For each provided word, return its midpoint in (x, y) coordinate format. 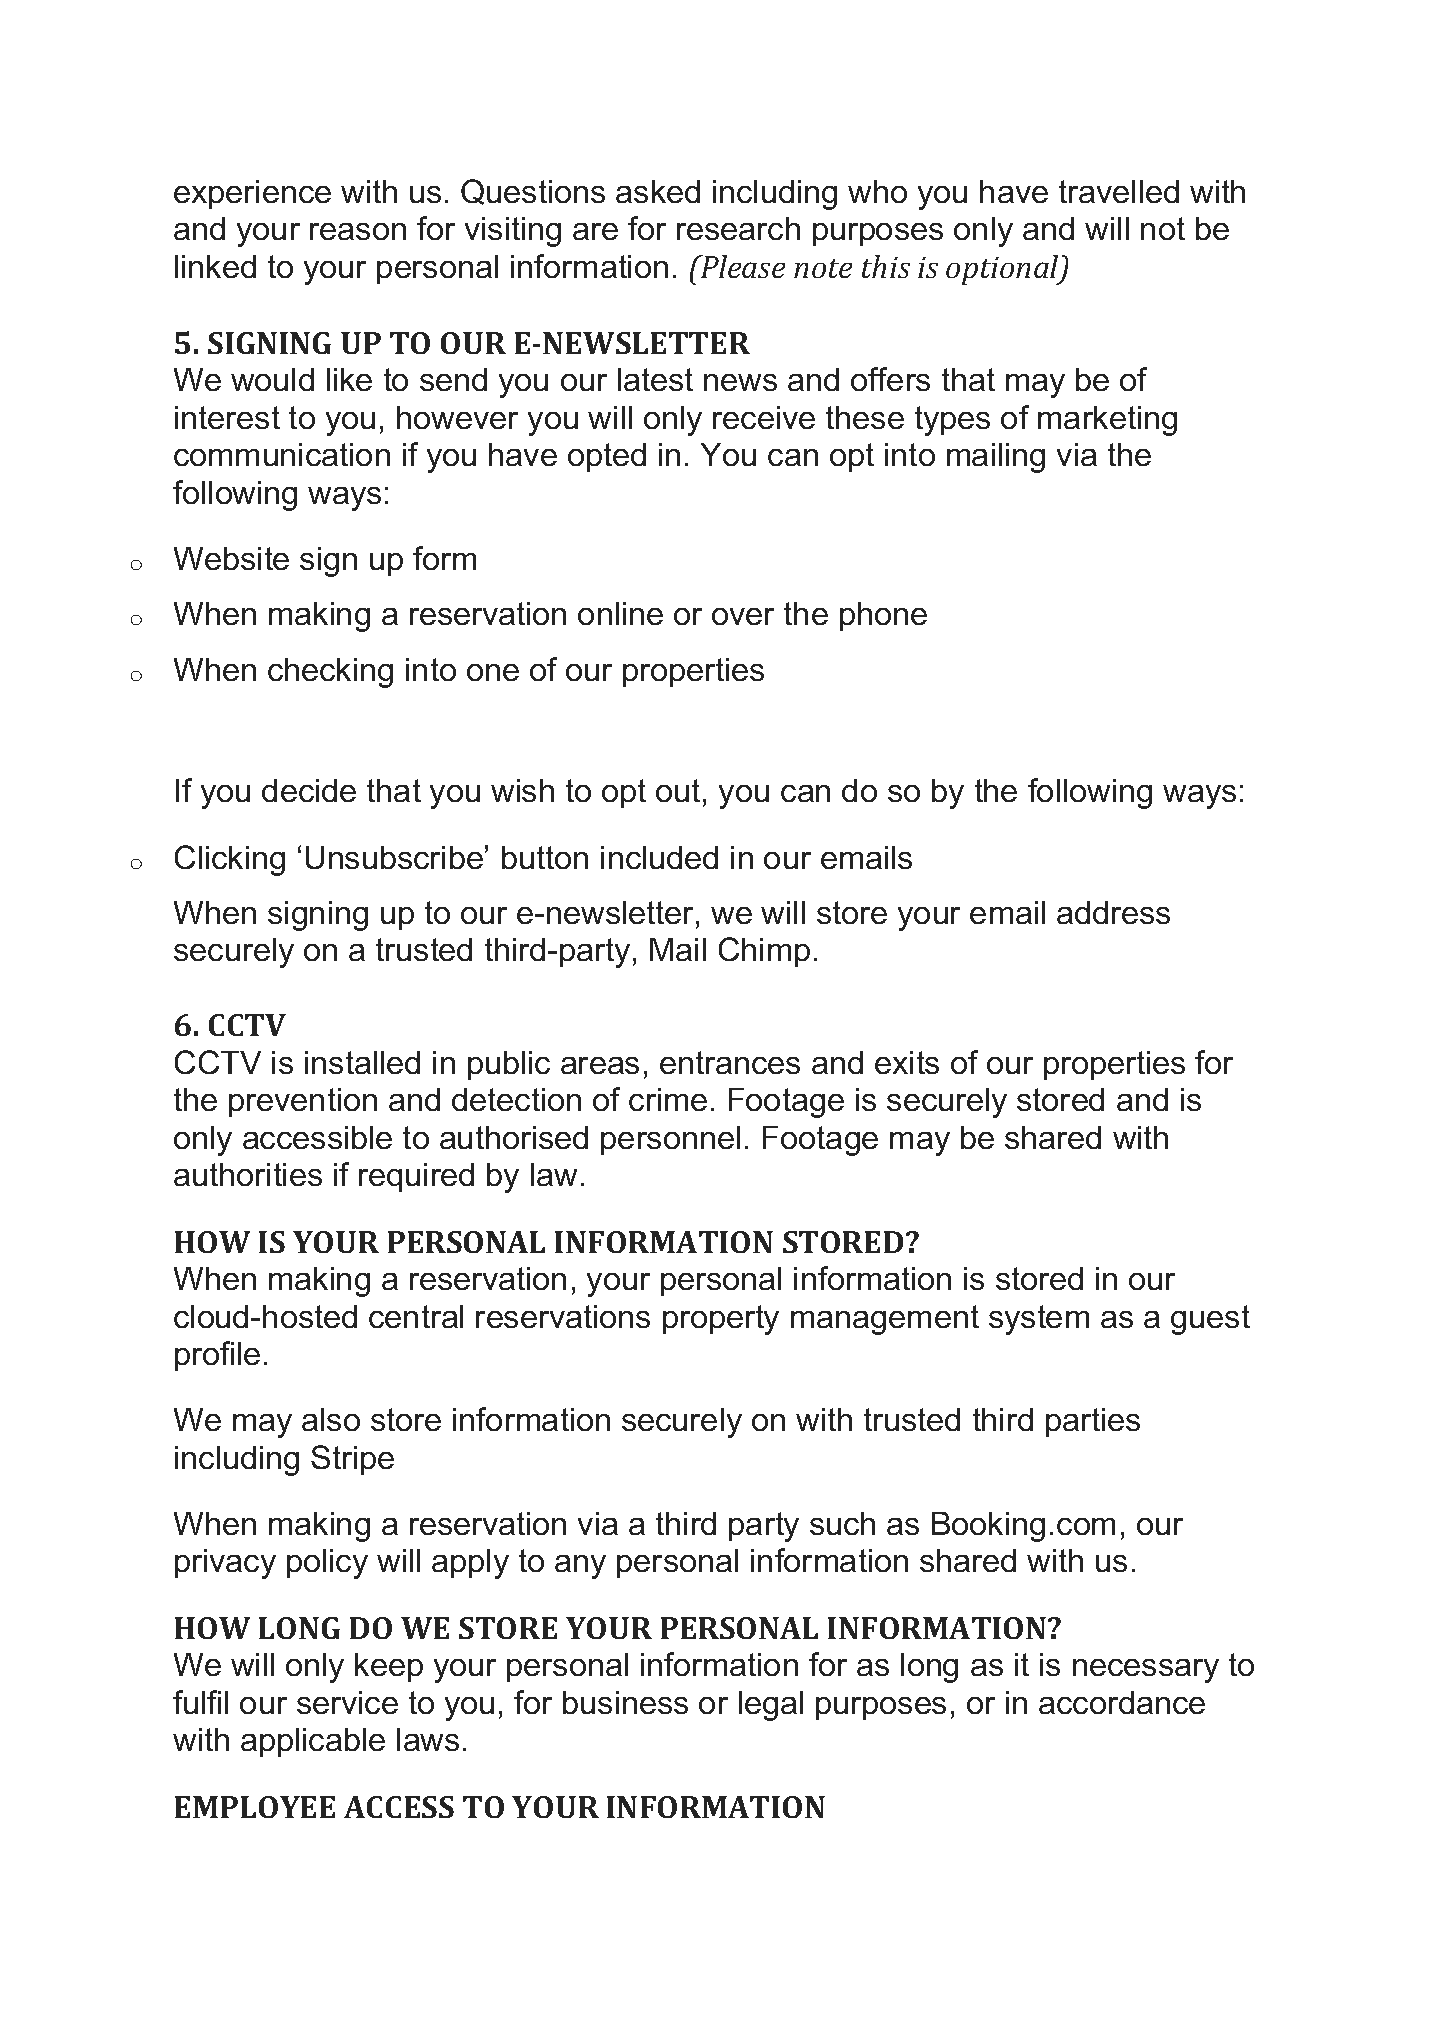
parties (1093, 1422)
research (738, 228)
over (743, 616)
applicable (313, 1742)
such (842, 1523)
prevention (303, 1102)
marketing (1107, 421)
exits (907, 1062)
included (659, 857)
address (1113, 912)
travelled (1119, 191)
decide (309, 790)
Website (231, 558)
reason (358, 231)
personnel (670, 1140)
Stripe (352, 1460)
